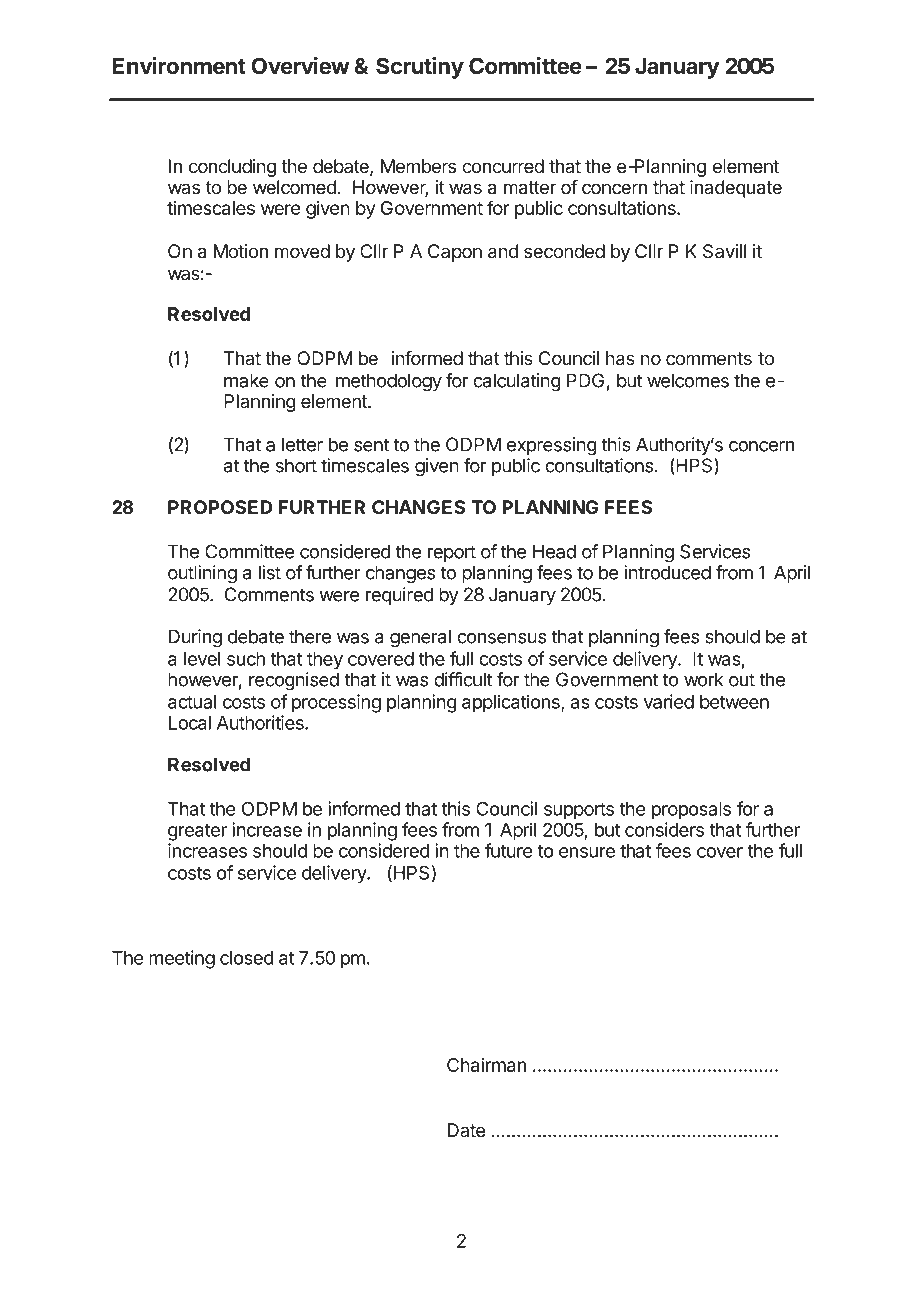 The height and width of the screenshot is (1307, 924). What do you see at coordinates (270, 572) in the screenshot?
I see `list` at bounding box center [270, 572].
